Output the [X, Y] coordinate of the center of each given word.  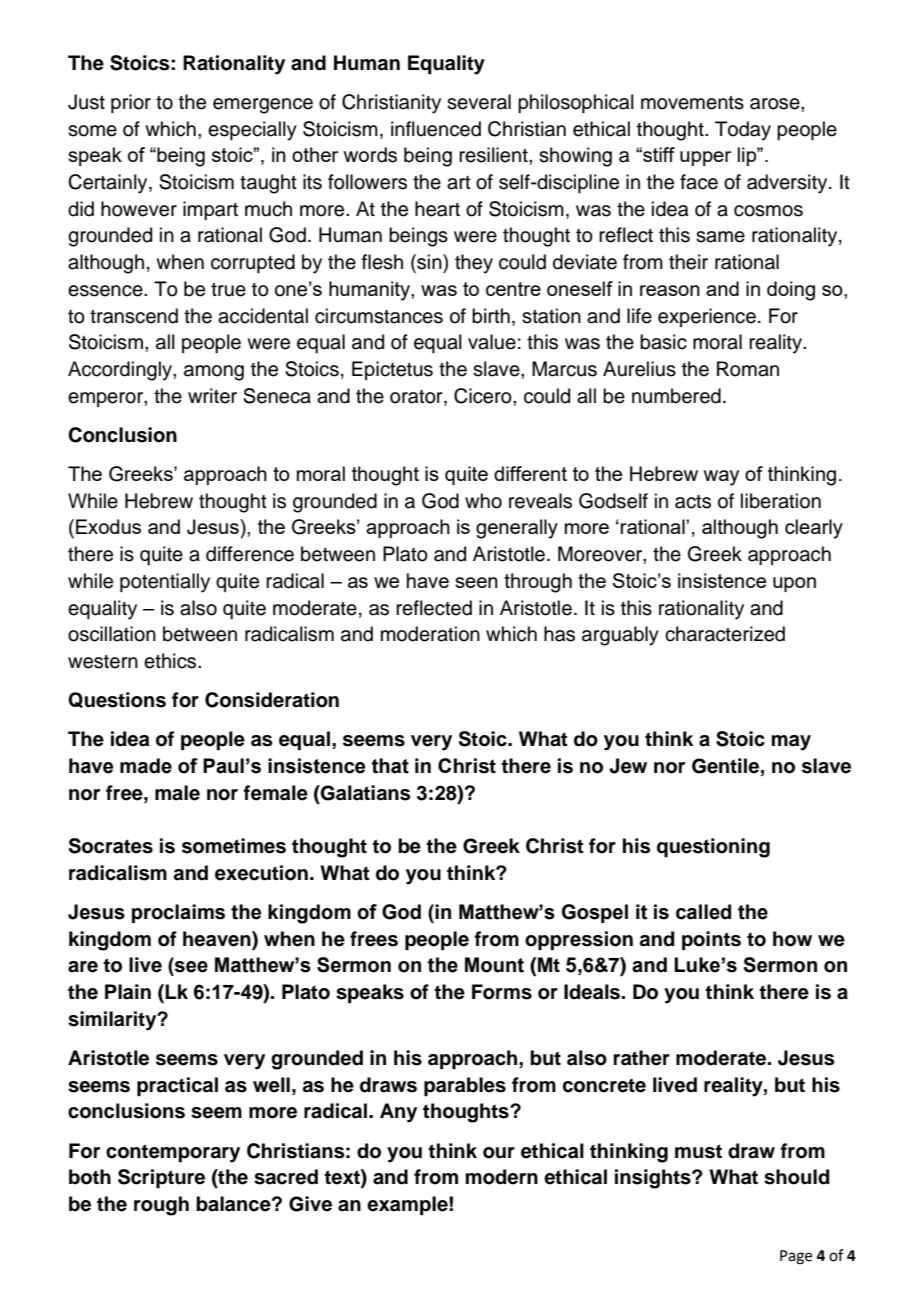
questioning [713, 848]
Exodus [108, 526]
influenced [436, 129]
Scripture [161, 1179]
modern [502, 1177]
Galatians [364, 793]
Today [743, 131]
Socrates [111, 846]
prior [131, 103]
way [721, 478]
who [483, 501]
